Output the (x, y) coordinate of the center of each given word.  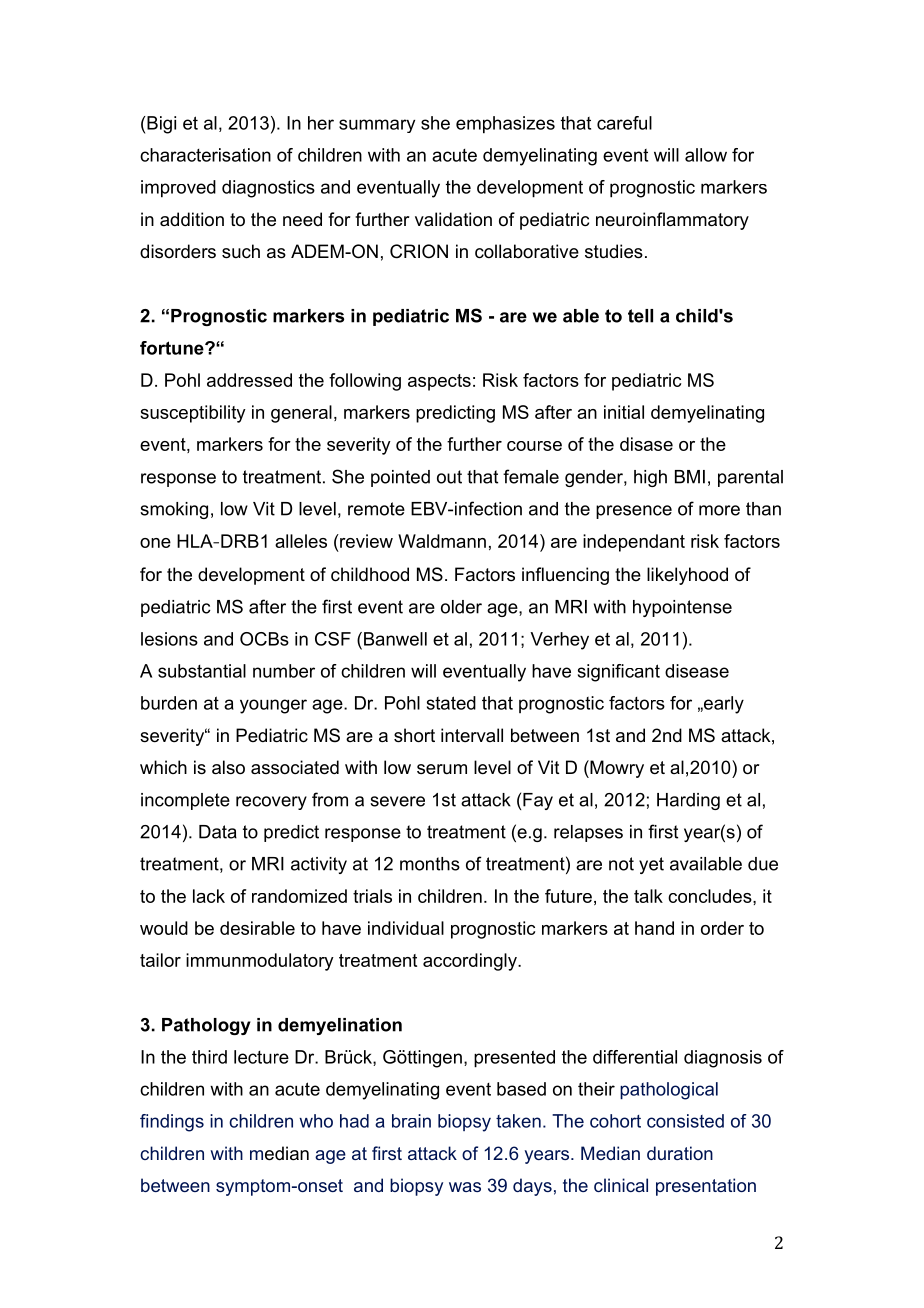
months (430, 864)
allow (706, 155)
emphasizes (505, 125)
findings (172, 1123)
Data (218, 832)
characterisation (205, 155)
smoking (174, 510)
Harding (688, 801)
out (449, 477)
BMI (690, 477)
